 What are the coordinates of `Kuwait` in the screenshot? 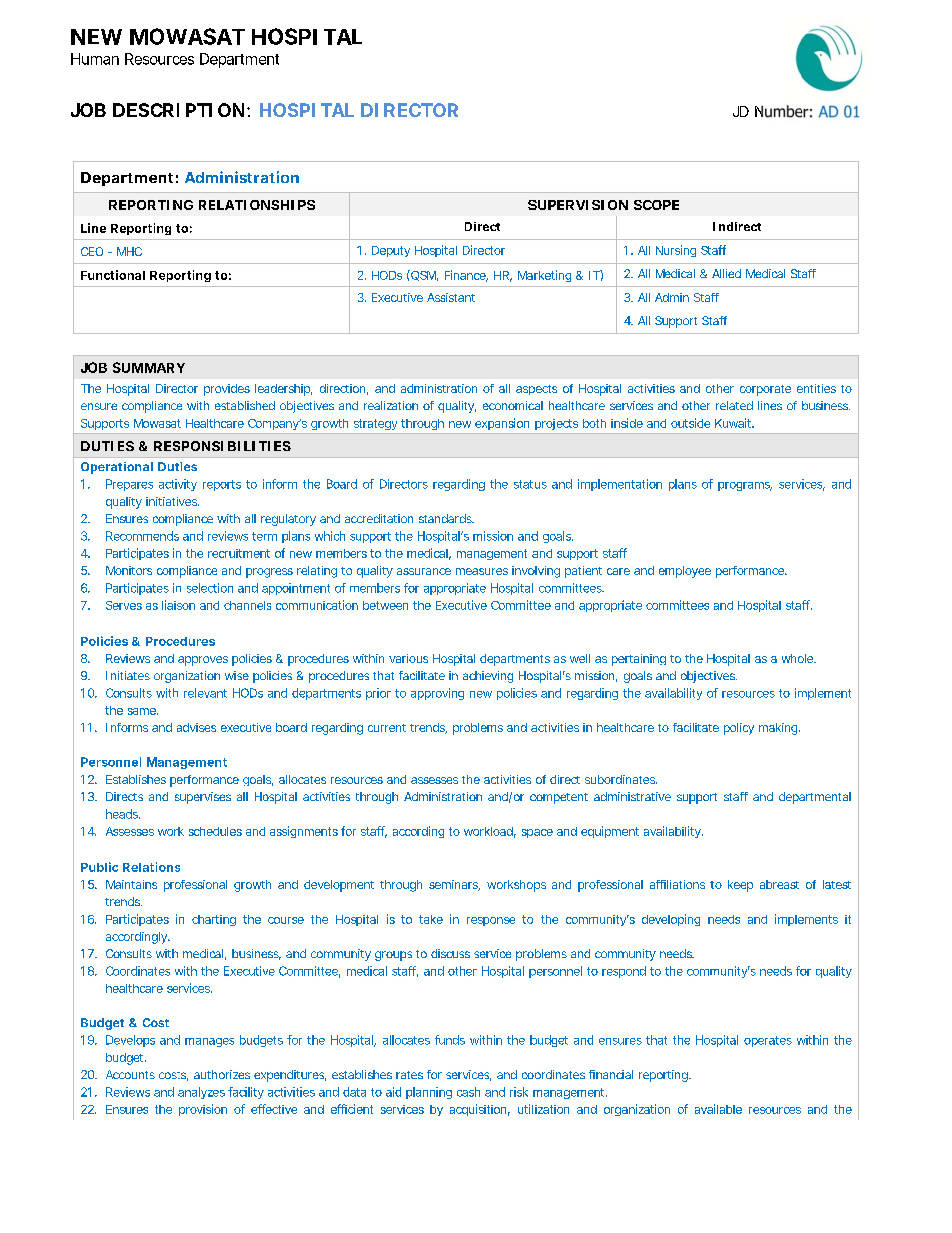 It's located at (734, 423).
